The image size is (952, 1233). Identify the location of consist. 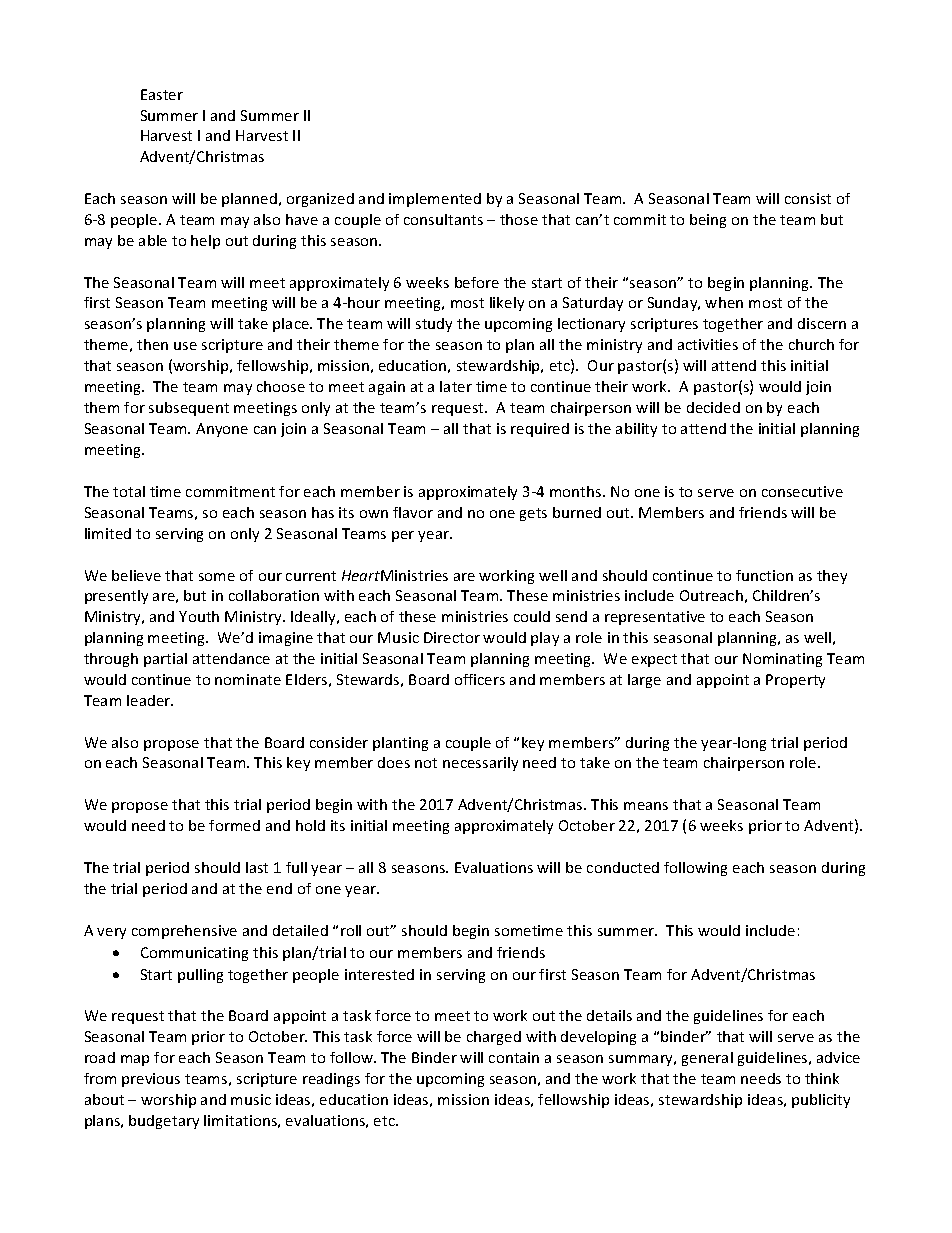
(808, 198).
